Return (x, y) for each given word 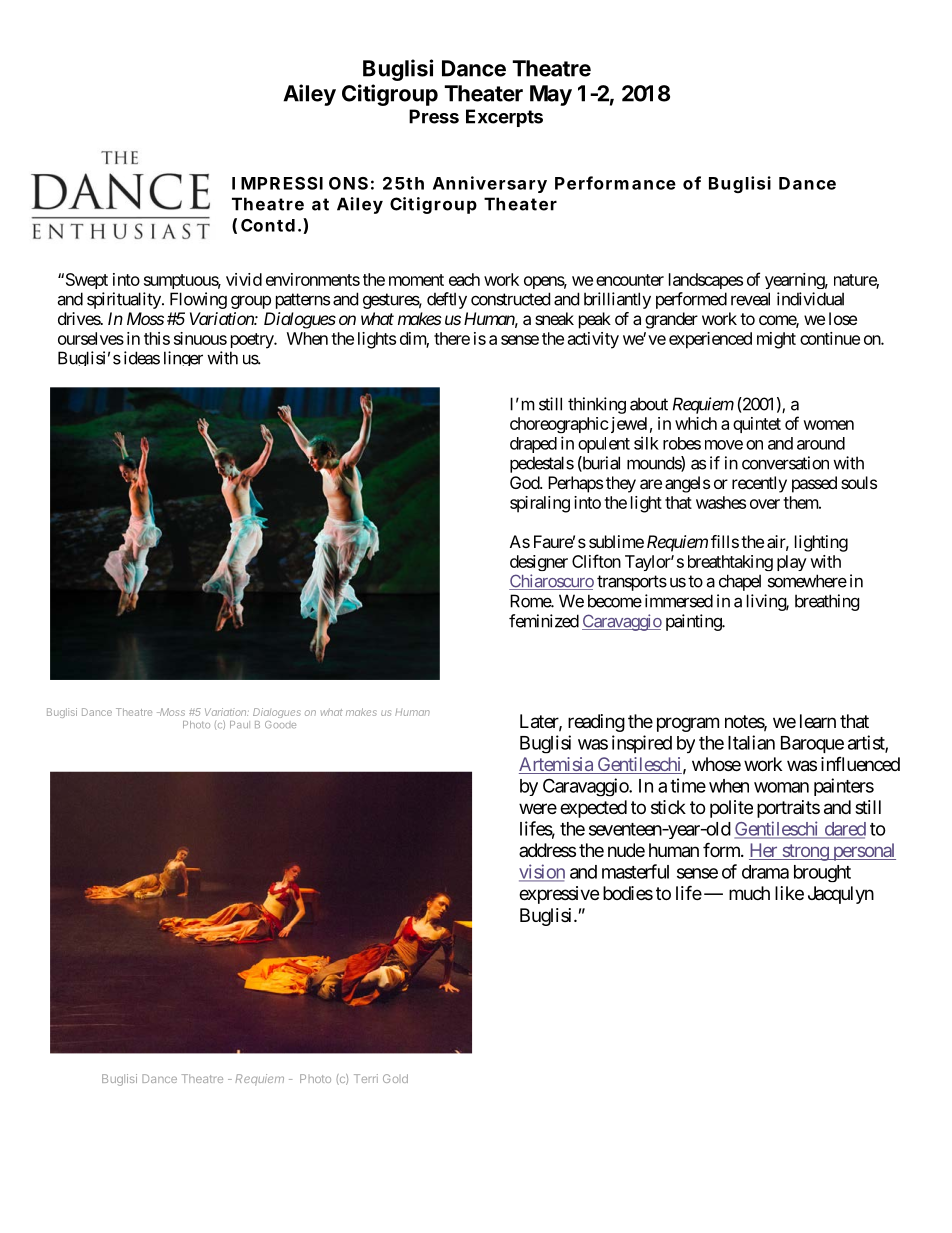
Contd (268, 225)
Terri (366, 1078)
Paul (240, 724)
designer (539, 563)
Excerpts (504, 118)
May (551, 95)
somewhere (807, 581)
